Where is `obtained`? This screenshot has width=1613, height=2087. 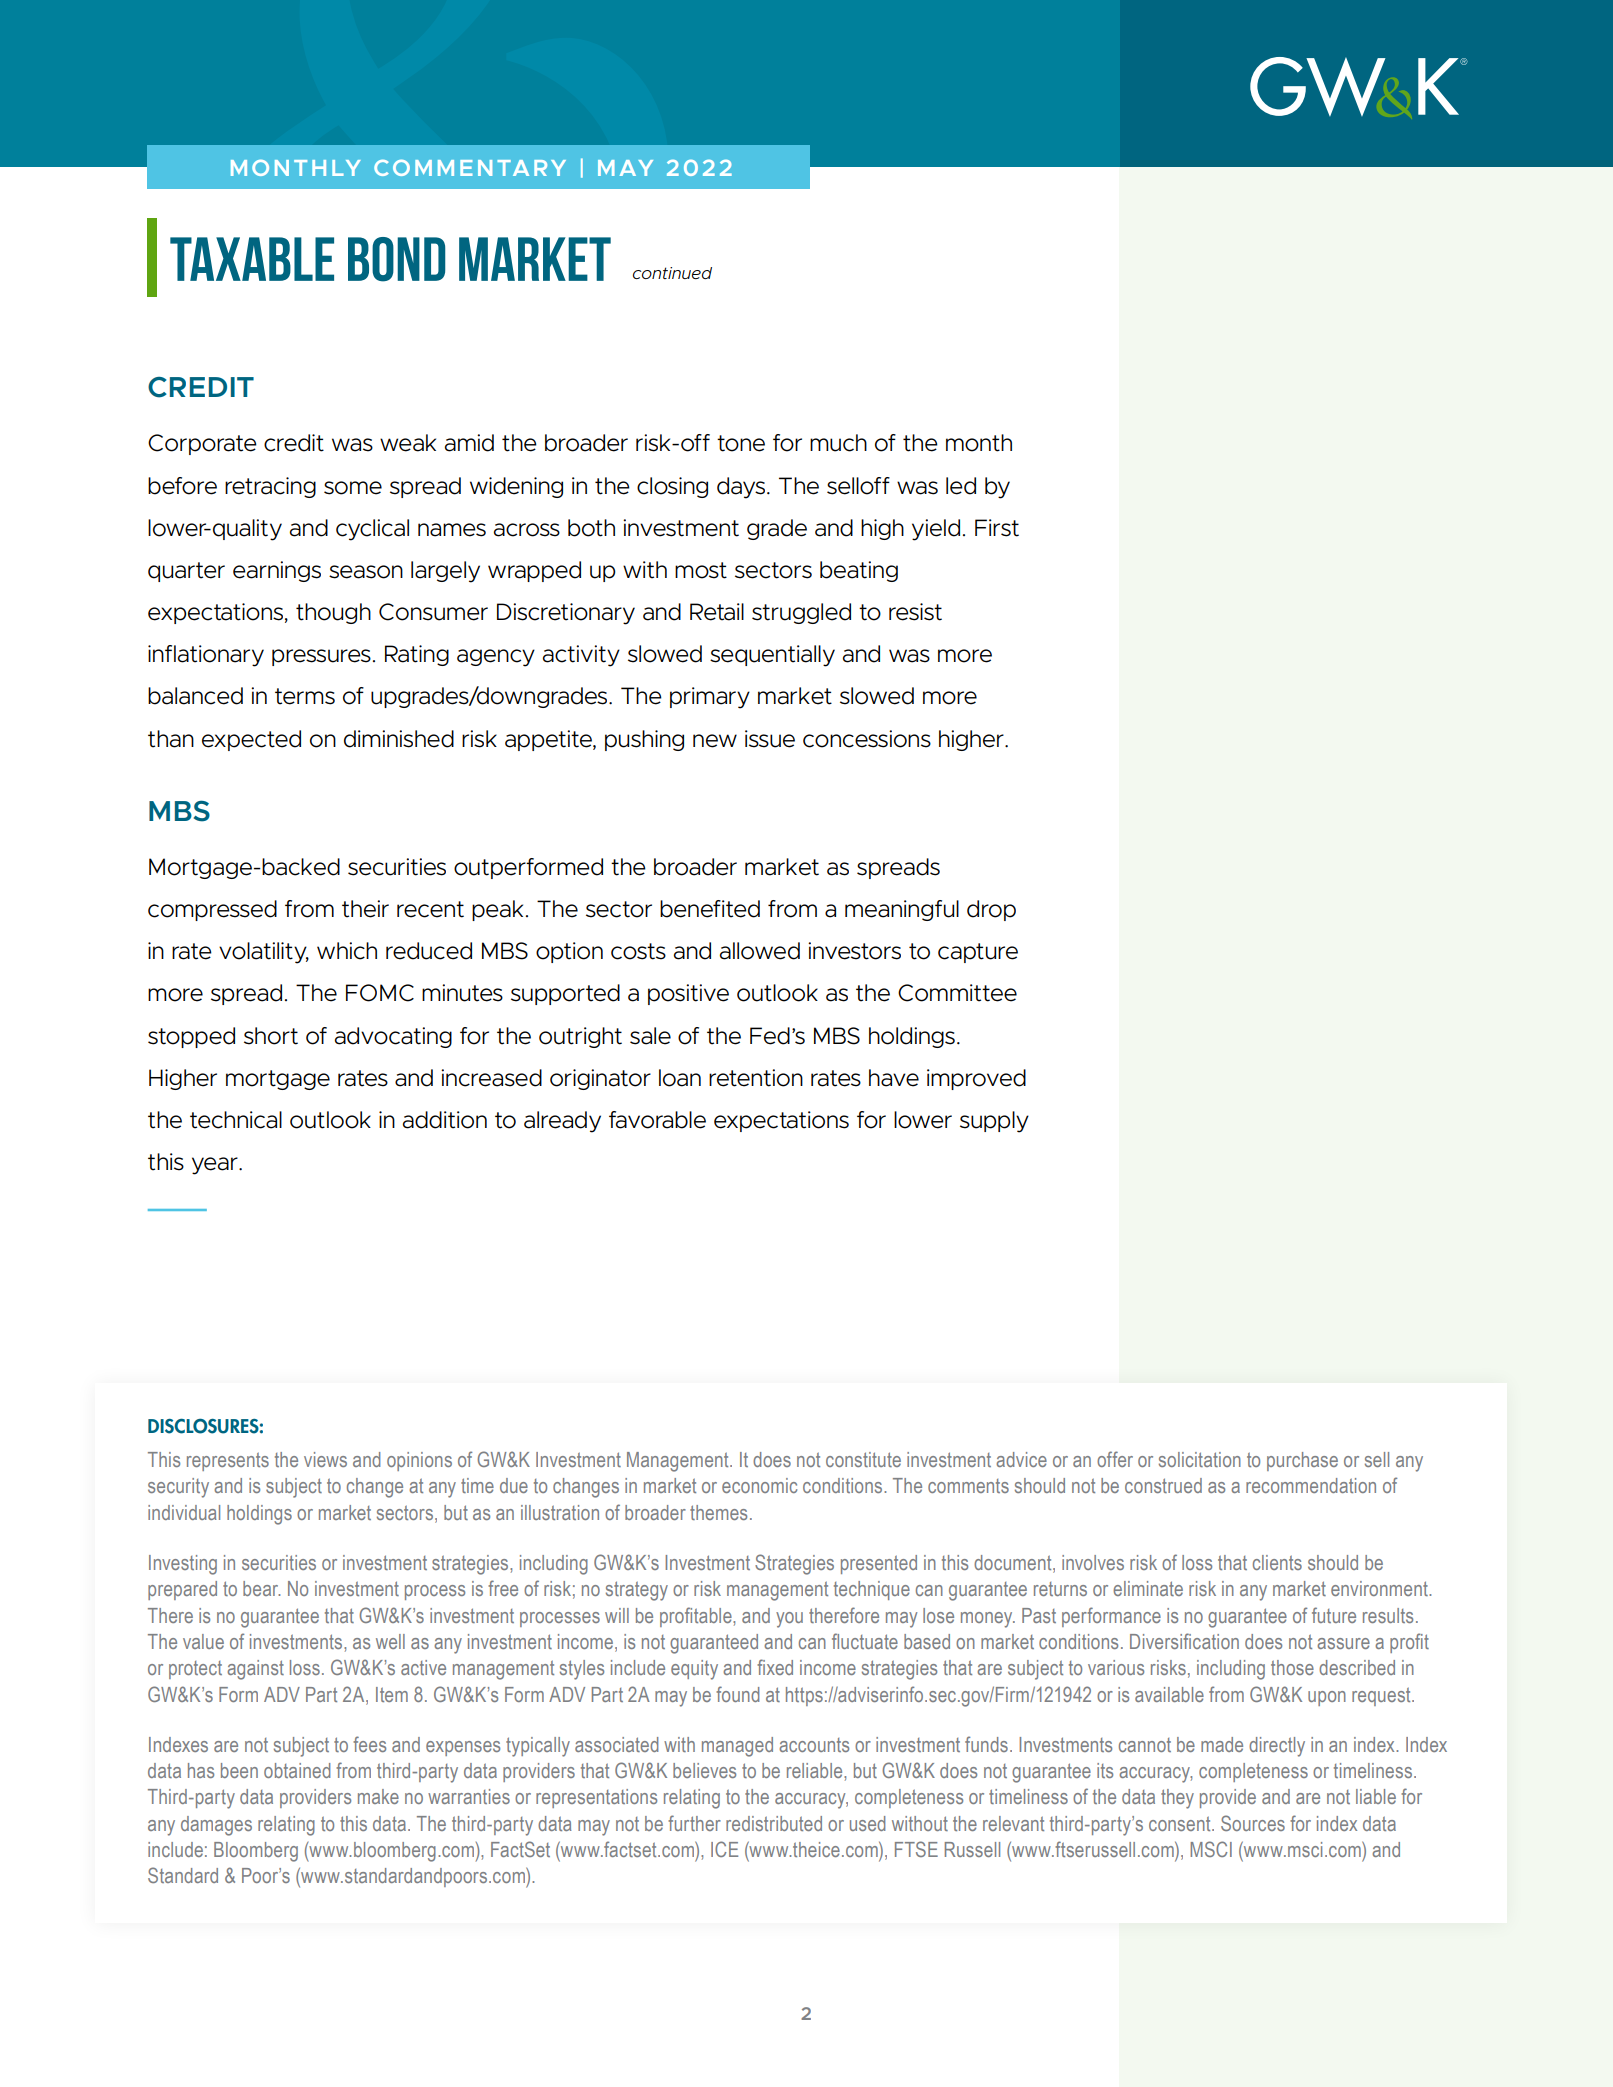 obtained is located at coordinates (297, 1770).
